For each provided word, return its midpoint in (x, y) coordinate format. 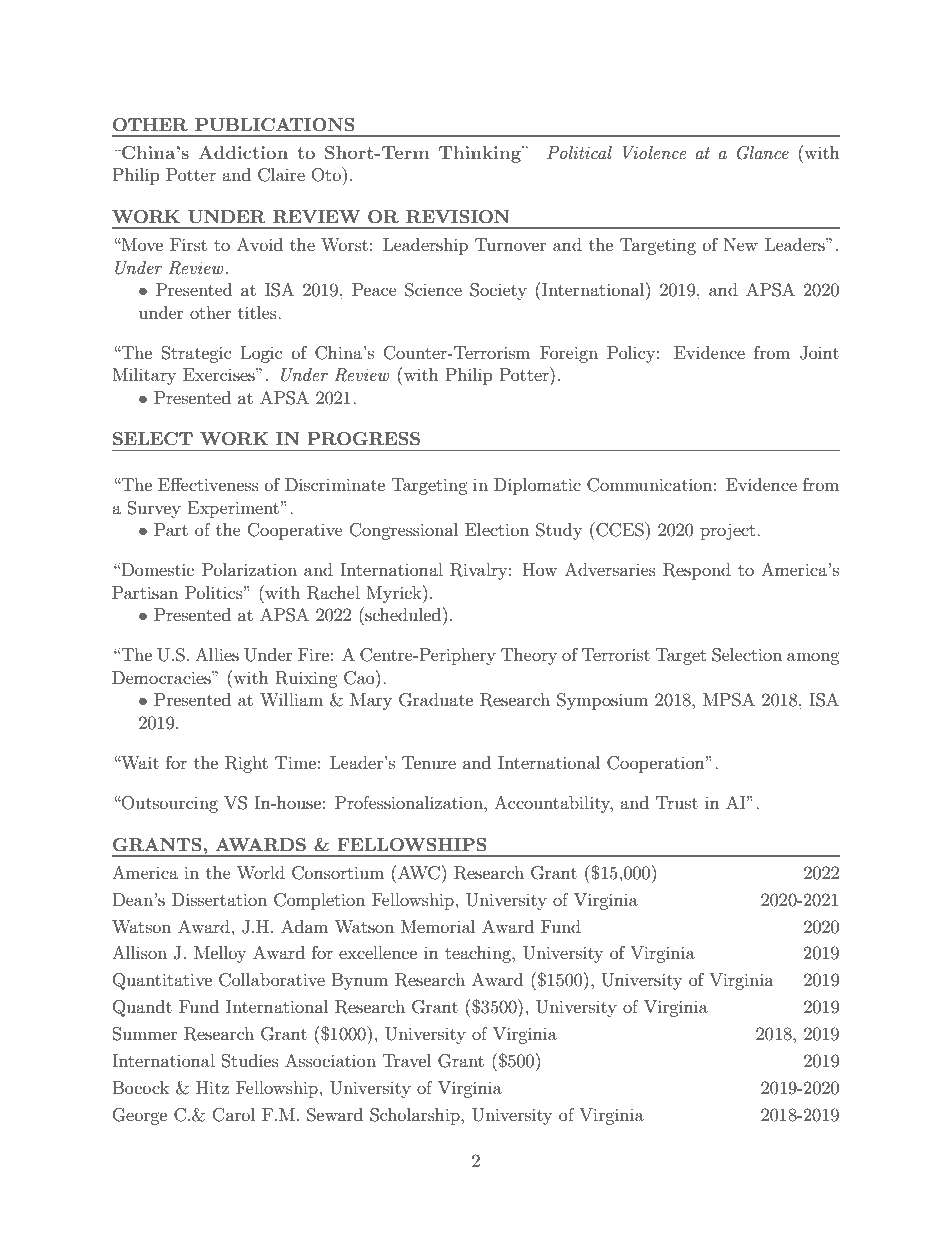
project (729, 531)
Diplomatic (537, 486)
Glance (763, 153)
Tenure (429, 762)
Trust (677, 802)
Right (246, 764)
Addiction (243, 152)
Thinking (481, 154)
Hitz (212, 1087)
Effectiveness (208, 484)
